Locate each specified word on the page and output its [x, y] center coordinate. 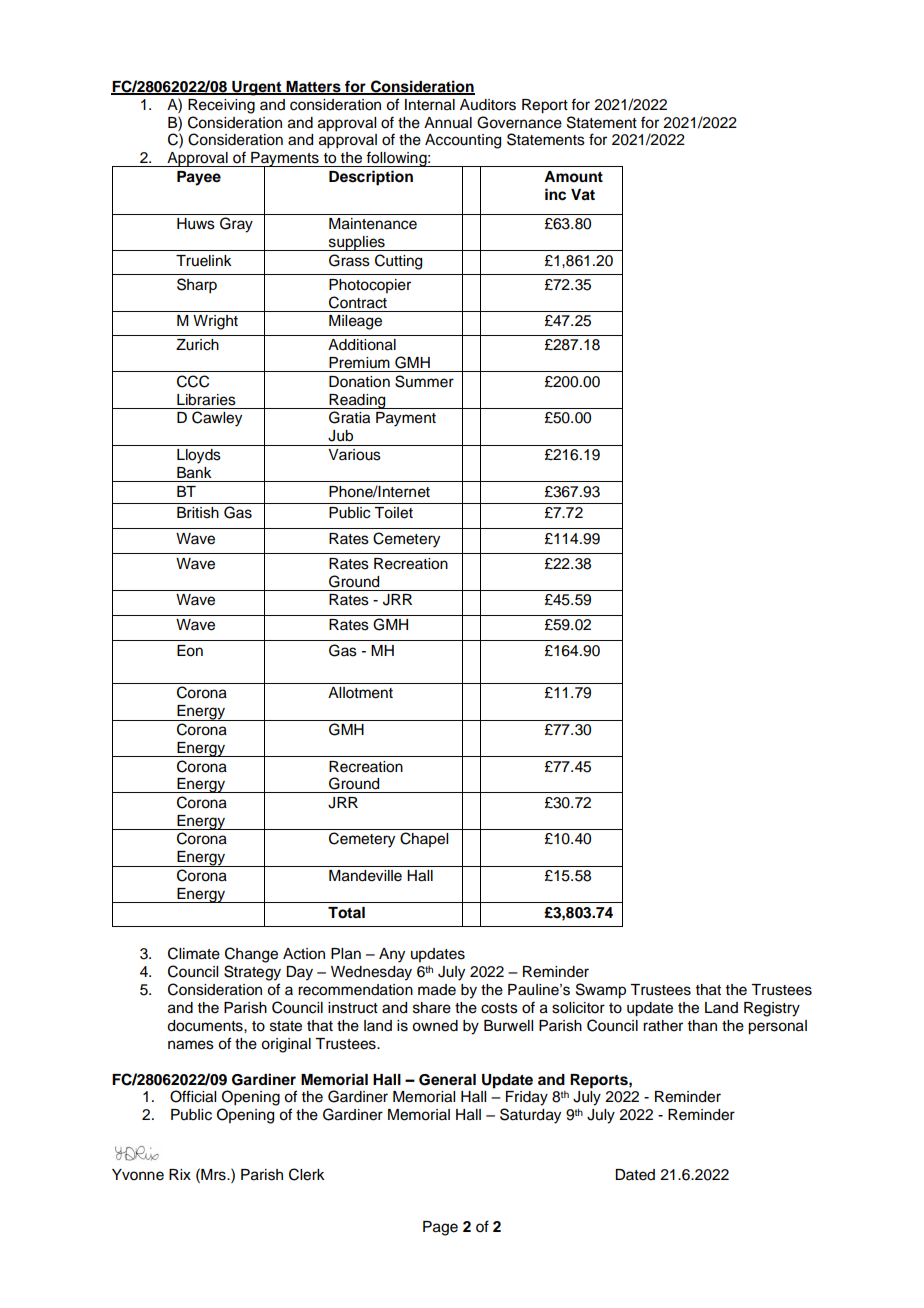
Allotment [360, 693]
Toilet [393, 513]
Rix [180, 1174]
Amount [573, 177]
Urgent [257, 88]
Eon [190, 651]
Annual [448, 123]
